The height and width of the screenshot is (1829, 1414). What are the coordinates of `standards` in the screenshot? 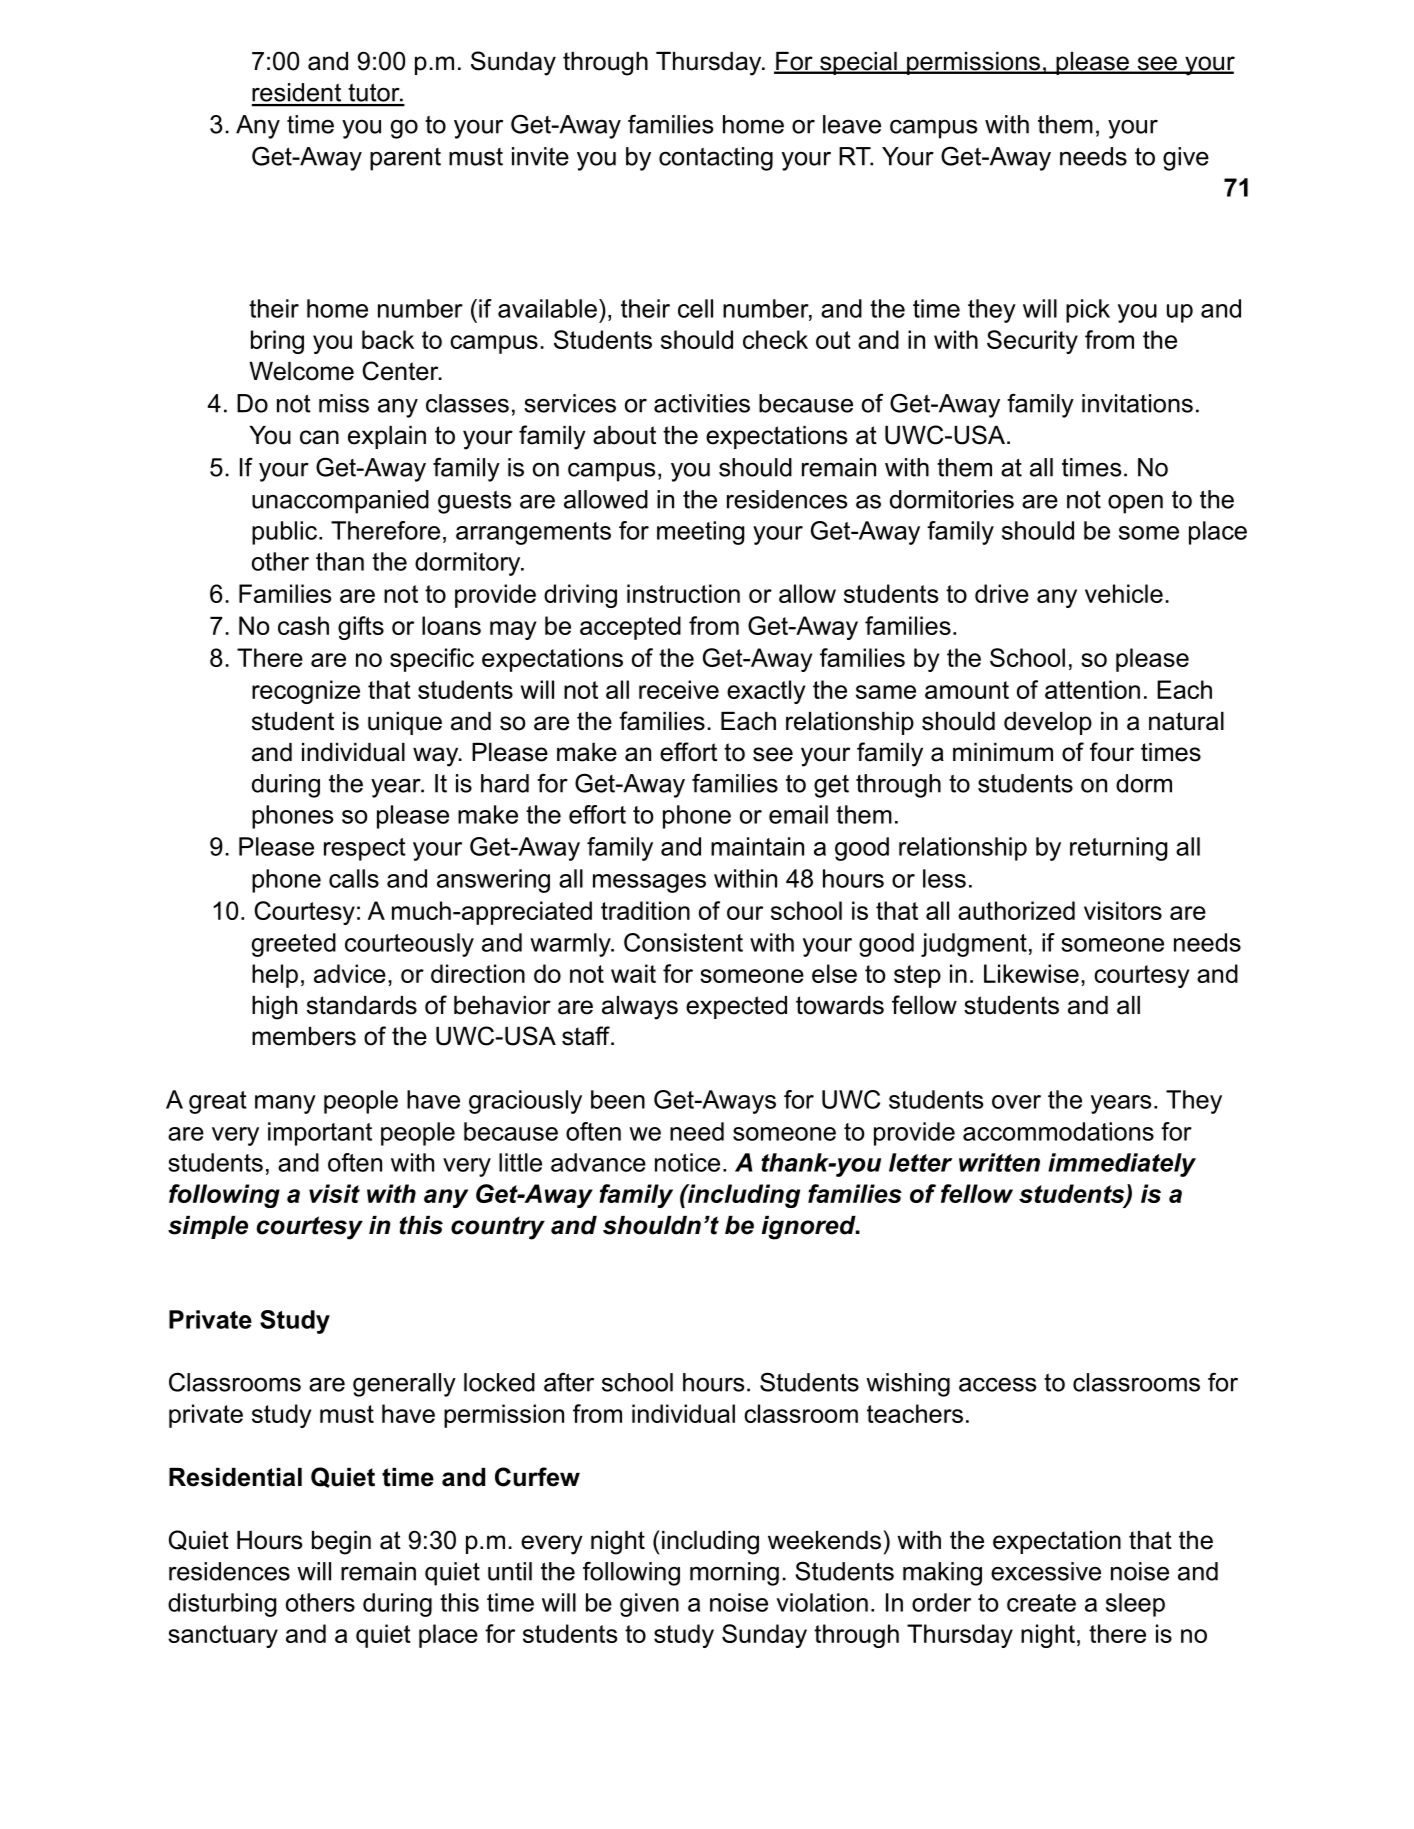 It's located at (362, 1005).
